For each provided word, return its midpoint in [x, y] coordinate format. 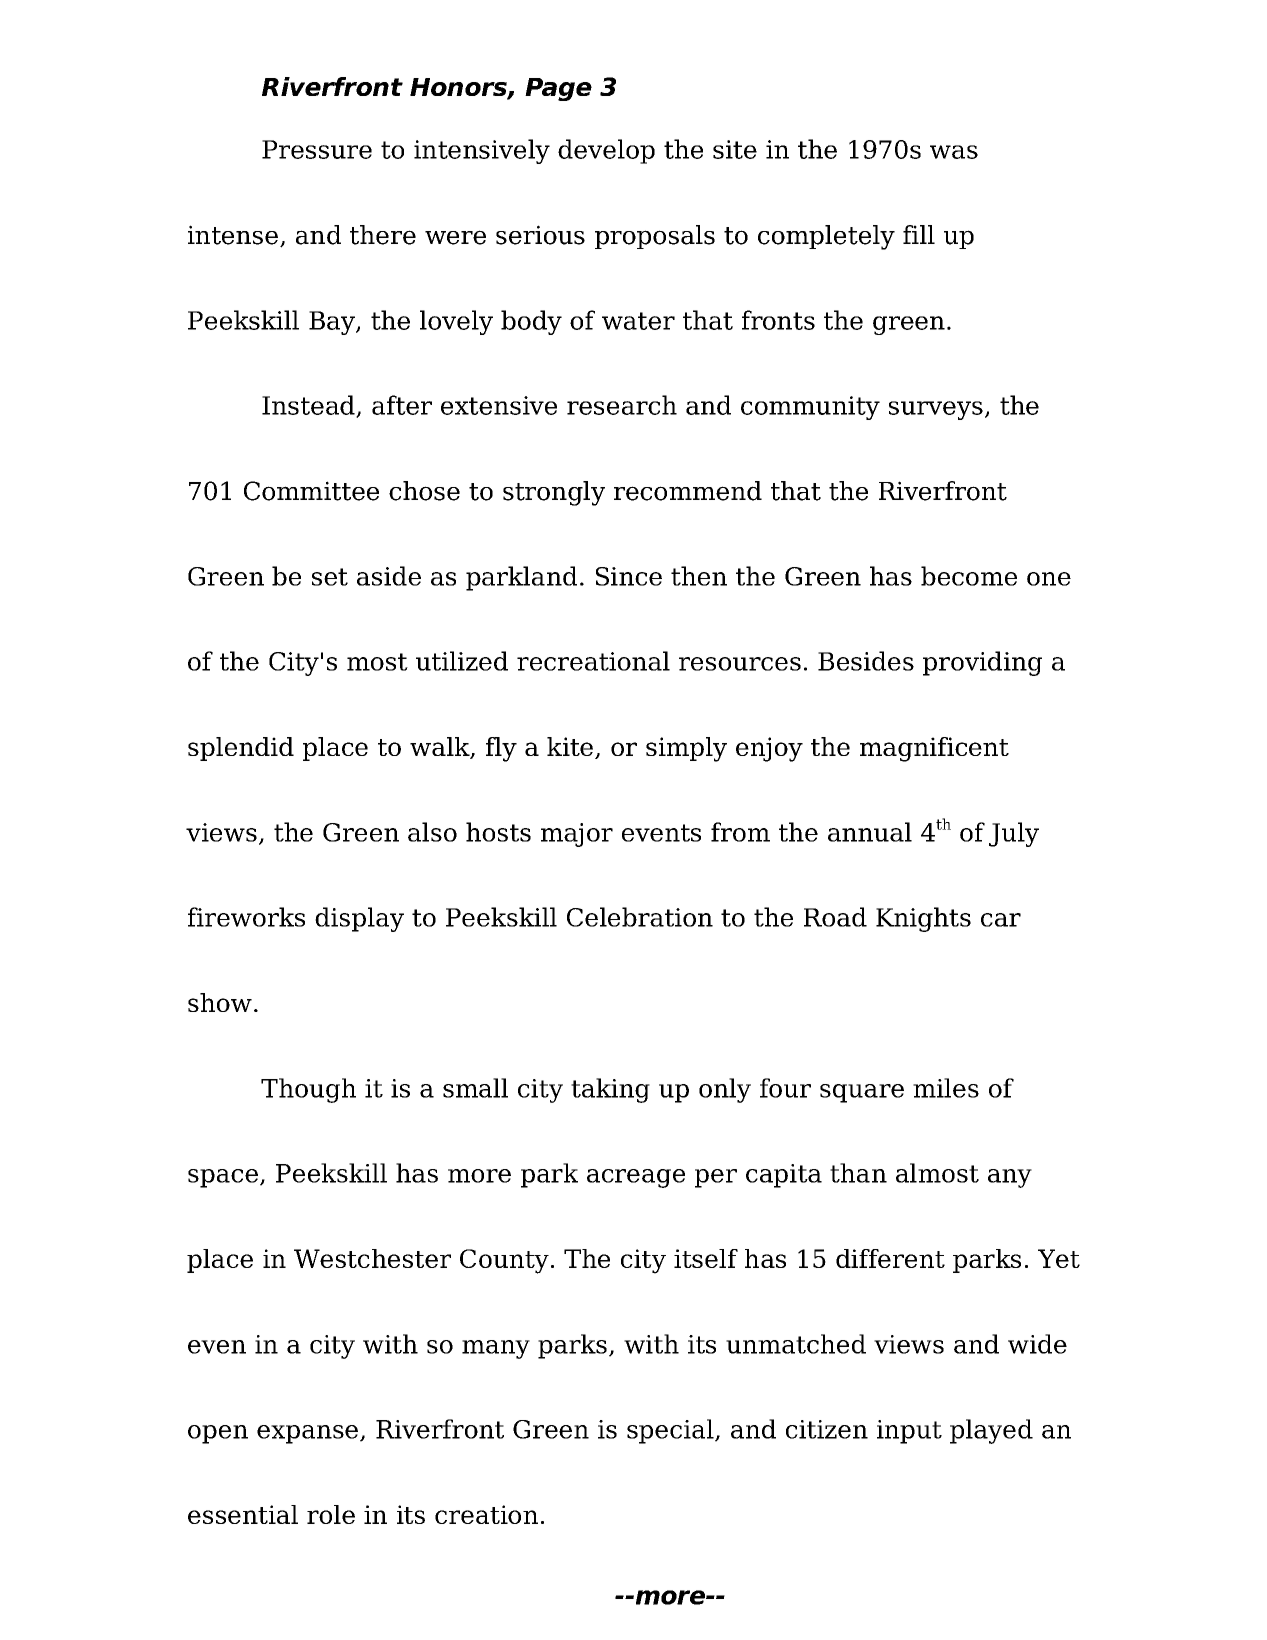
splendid [241, 749]
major [577, 835]
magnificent [934, 749]
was [954, 152]
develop [606, 151]
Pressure [317, 149]
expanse [307, 1434]
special [671, 1431]
